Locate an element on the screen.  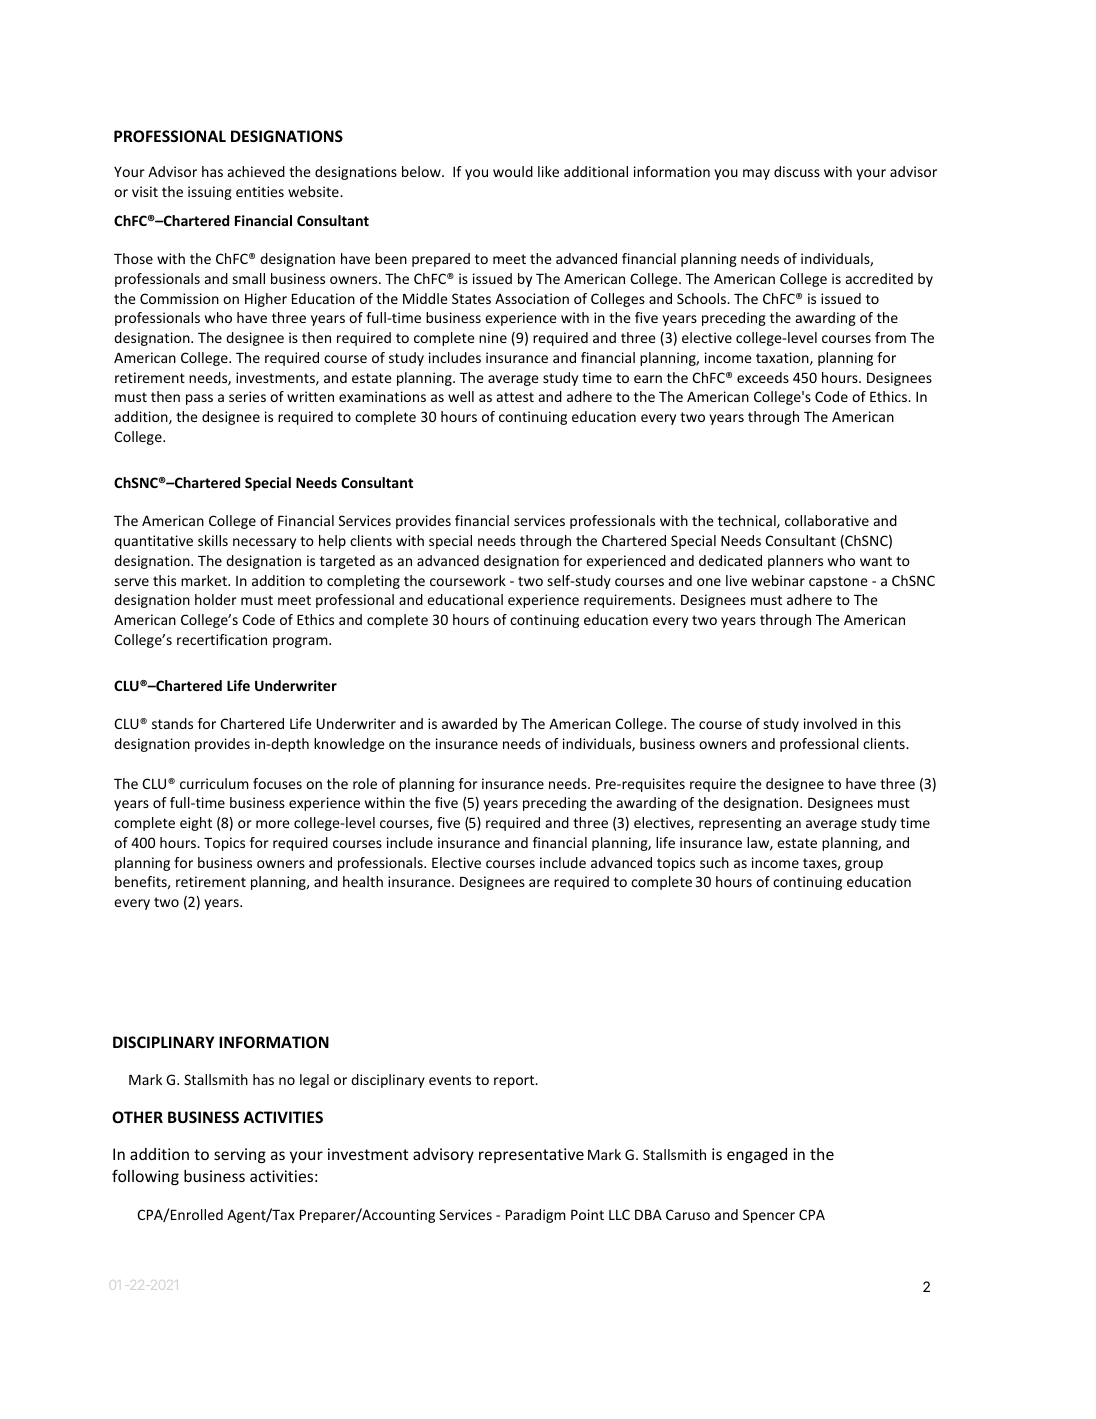
serving is located at coordinates (240, 1155).
